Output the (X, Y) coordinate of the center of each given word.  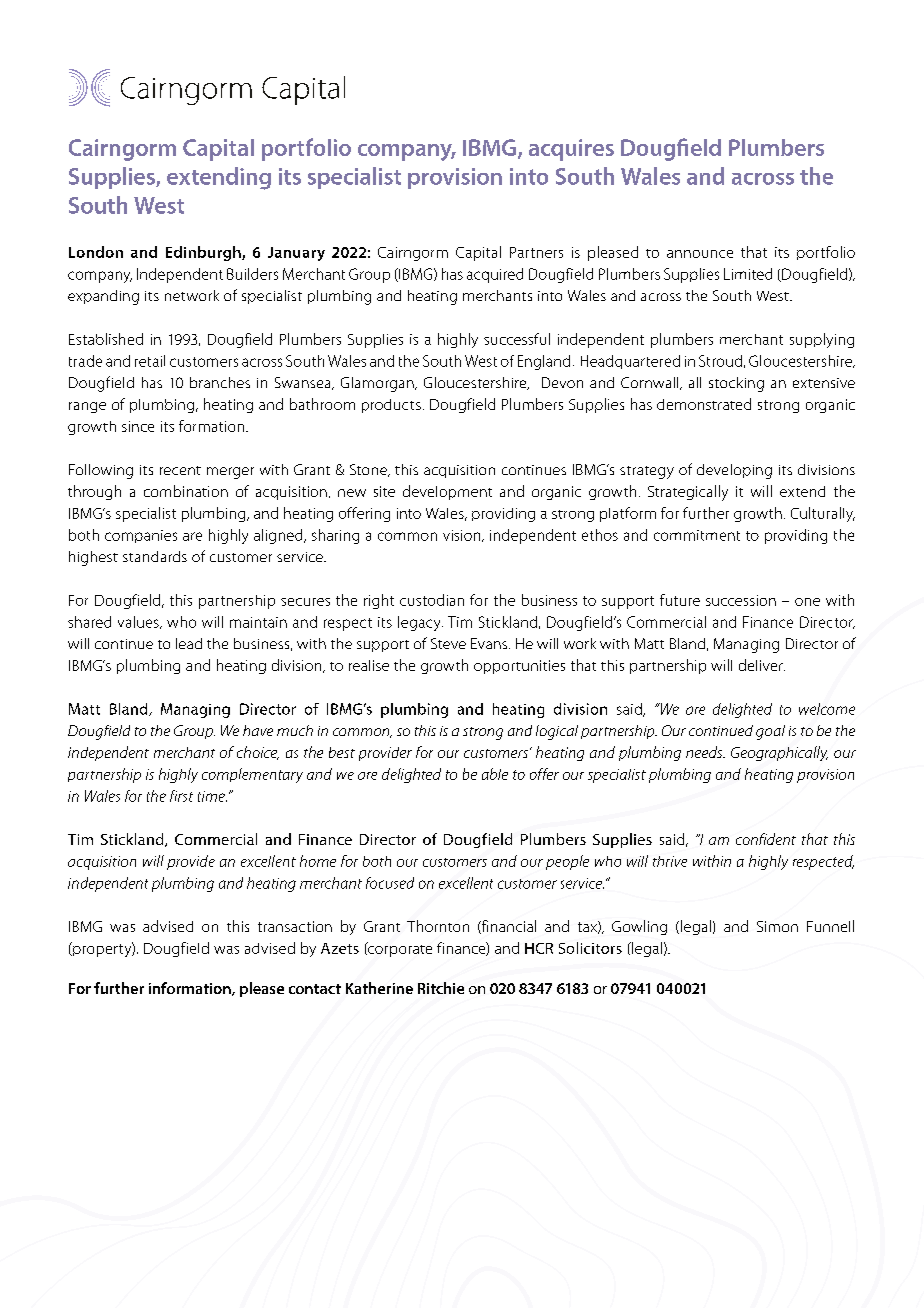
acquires (571, 150)
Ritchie (441, 988)
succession (741, 600)
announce (700, 254)
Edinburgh (204, 253)
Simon (777, 926)
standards (155, 556)
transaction (295, 926)
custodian (432, 600)
